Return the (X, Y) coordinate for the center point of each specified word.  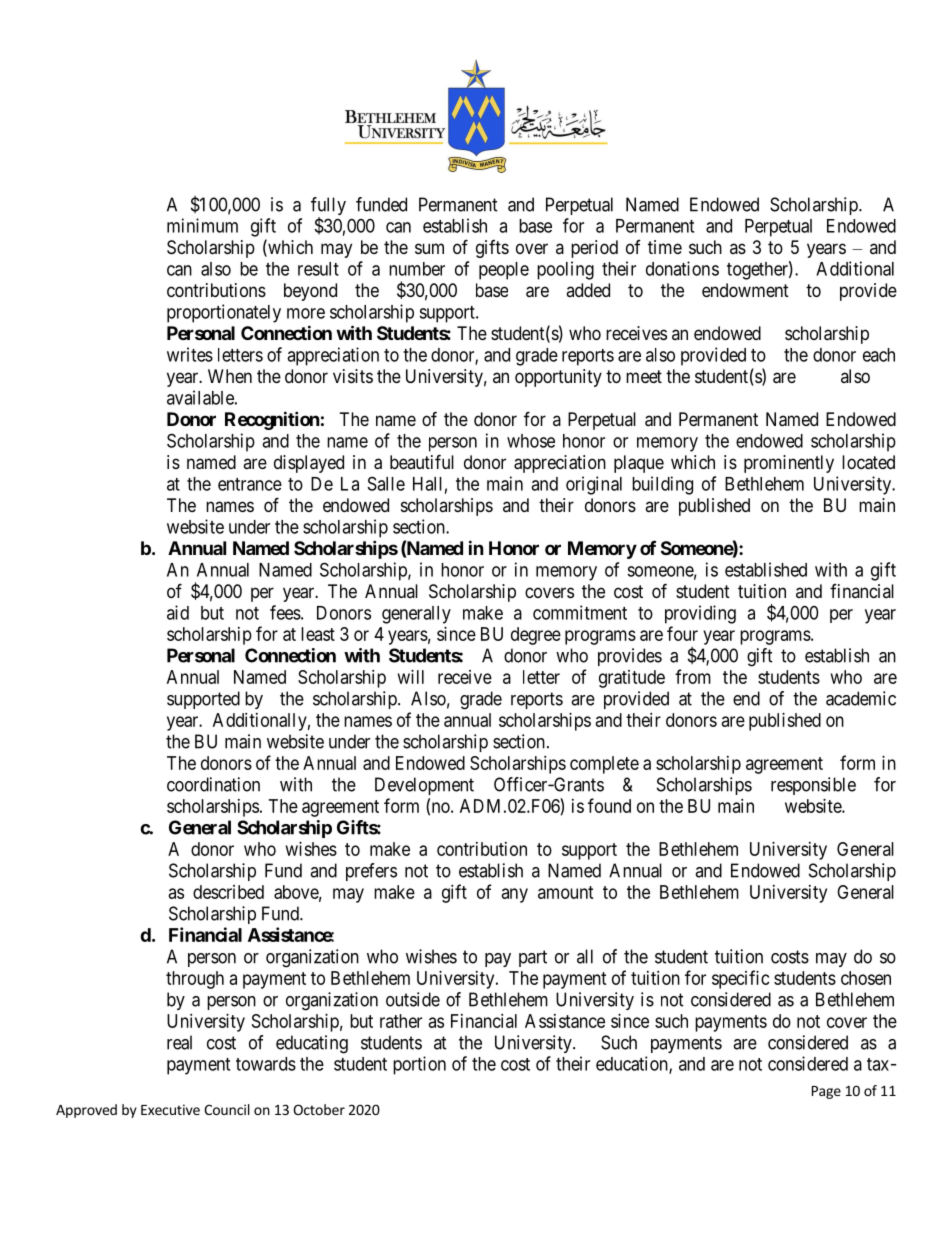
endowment (745, 290)
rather (401, 1021)
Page (826, 1092)
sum (429, 248)
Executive (170, 1109)
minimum (202, 225)
